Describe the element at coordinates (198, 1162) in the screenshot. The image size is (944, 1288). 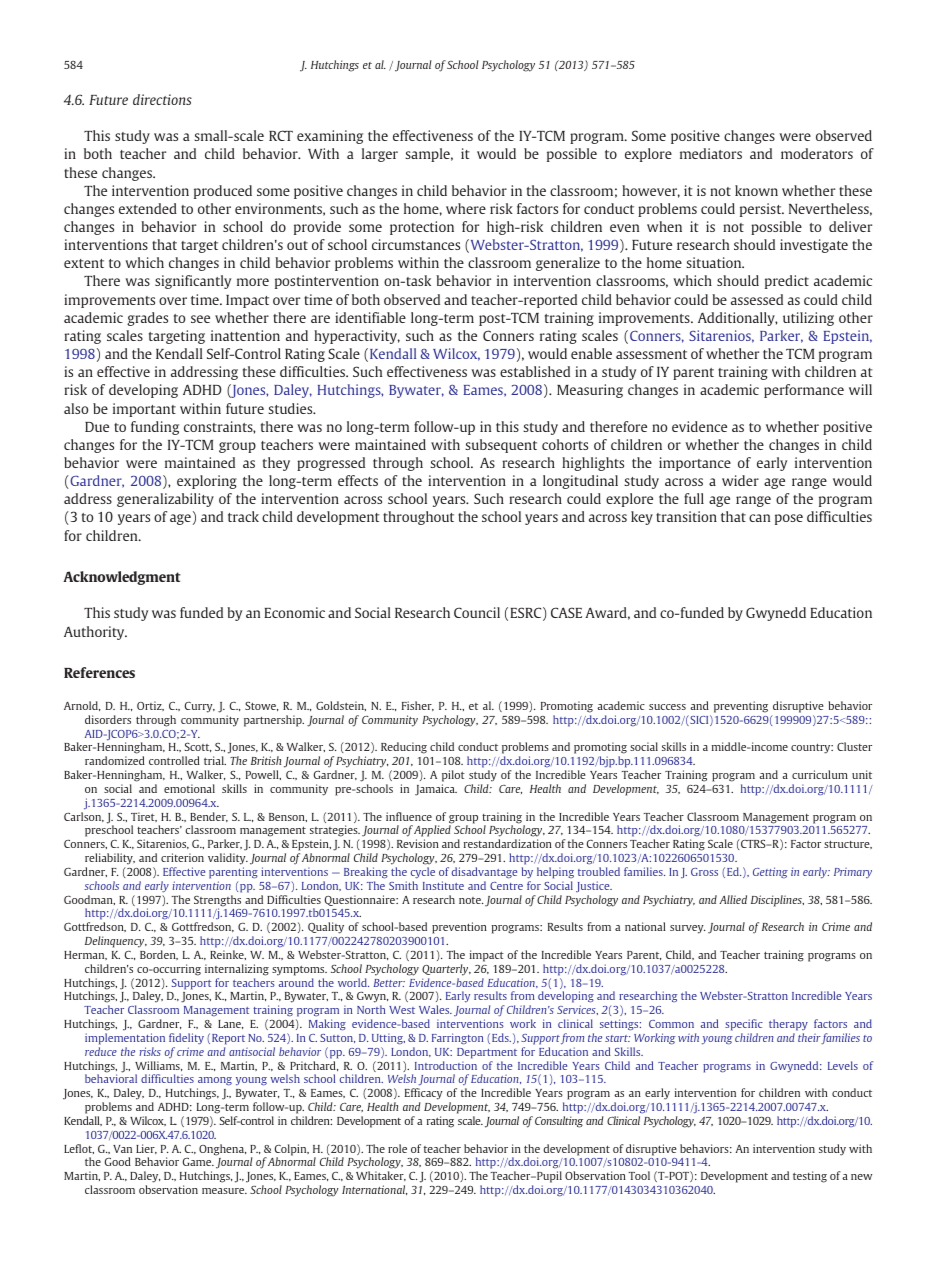
I see `Game` at that location.
